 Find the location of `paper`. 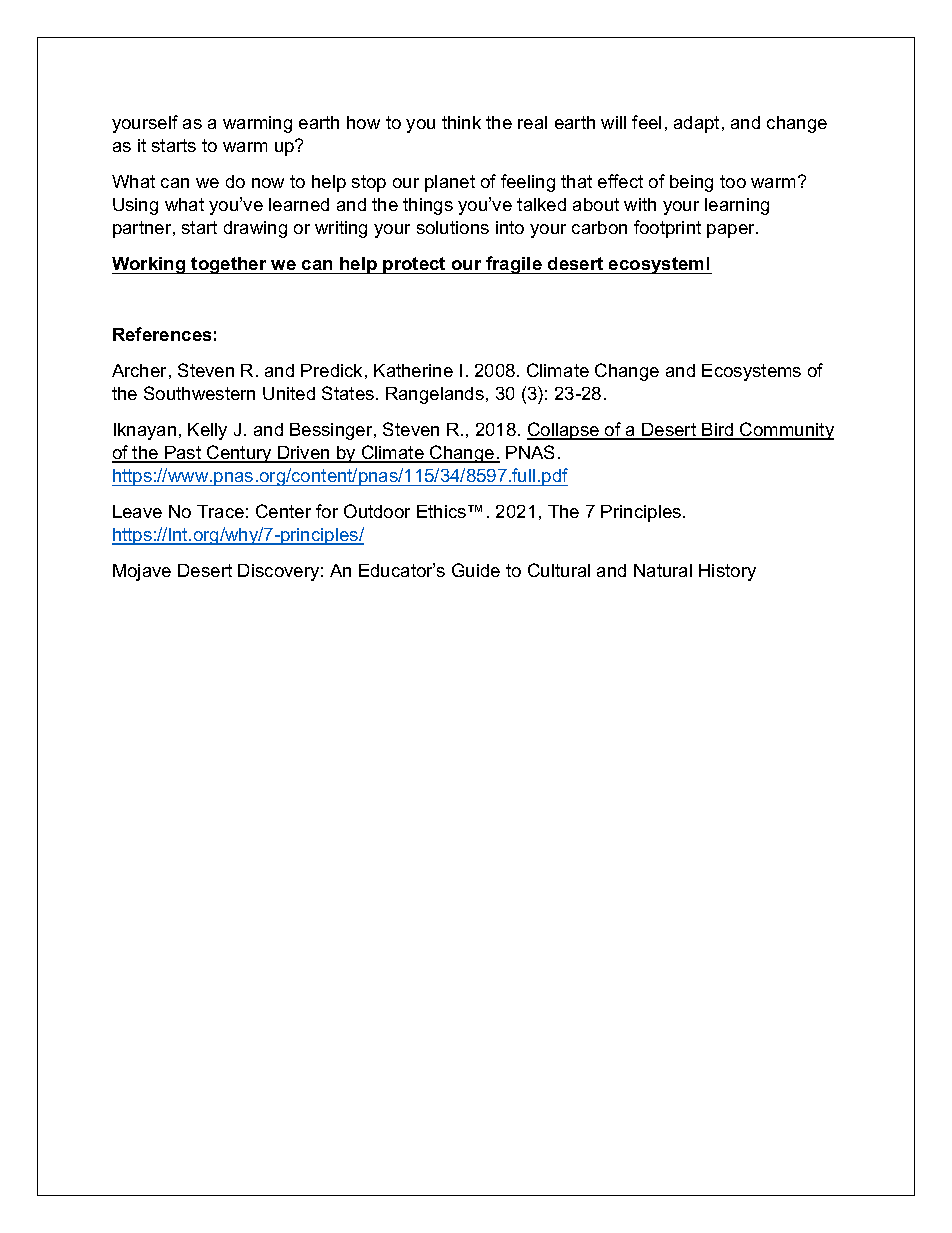

paper is located at coordinates (732, 231).
